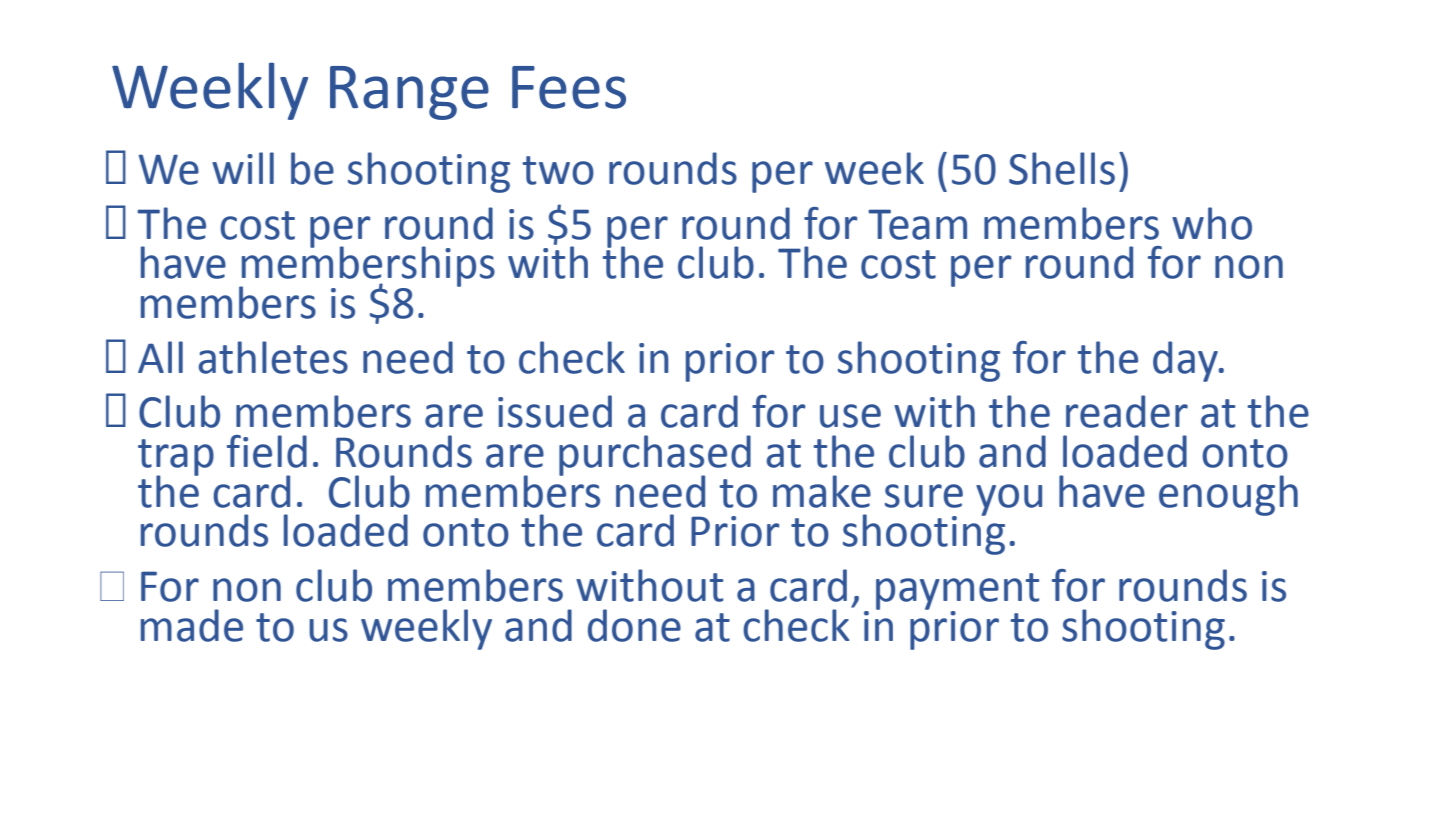  What do you see at coordinates (267, 451) in the document?
I see `field` at bounding box center [267, 451].
